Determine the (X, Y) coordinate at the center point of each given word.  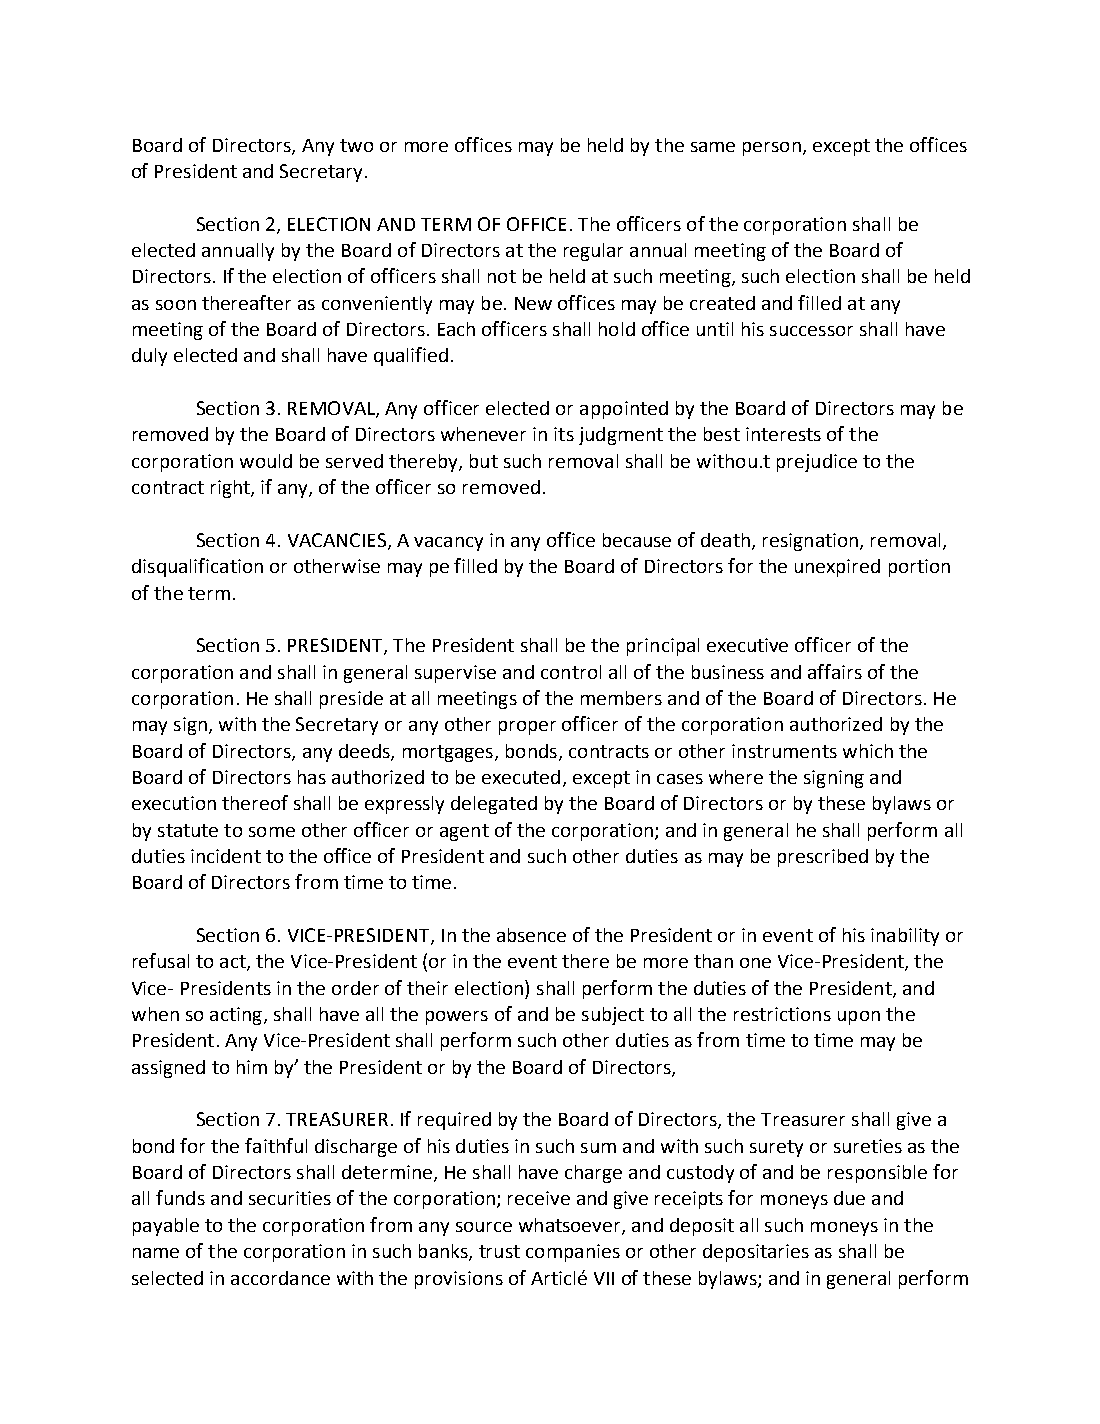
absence (531, 935)
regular (593, 252)
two (356, 145)
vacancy (448, 544)
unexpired (837, 568)
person (772, 149)
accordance (280, 1278)
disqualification (197, 567)
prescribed (823, 858)
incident (226, 856)
